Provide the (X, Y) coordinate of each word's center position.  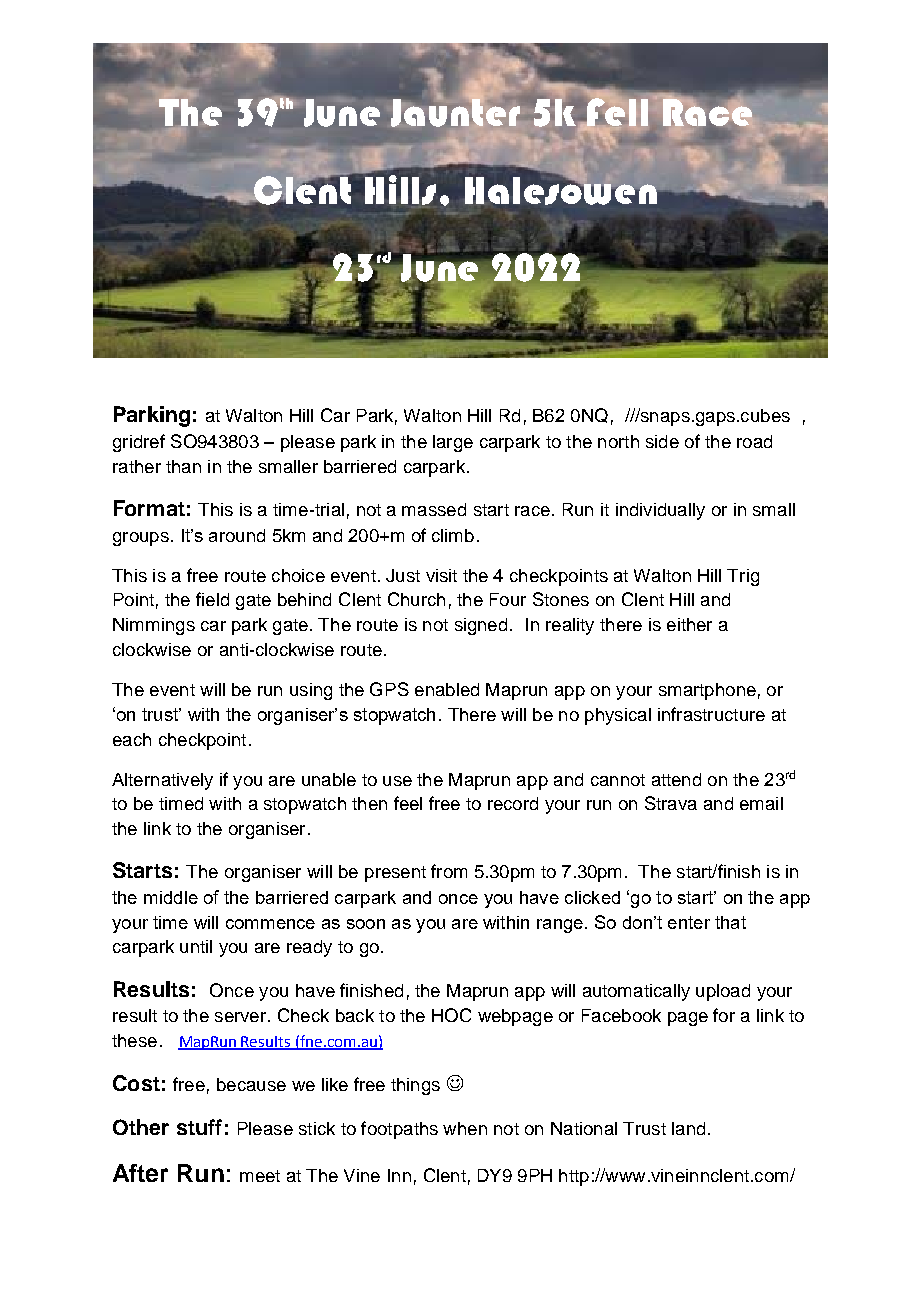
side (662, 441)
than (183, 466)
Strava (671, 803)
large (453, 443)
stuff (199, 1127)
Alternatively (162, 781)
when (465, 1128)
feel (408, 803)
